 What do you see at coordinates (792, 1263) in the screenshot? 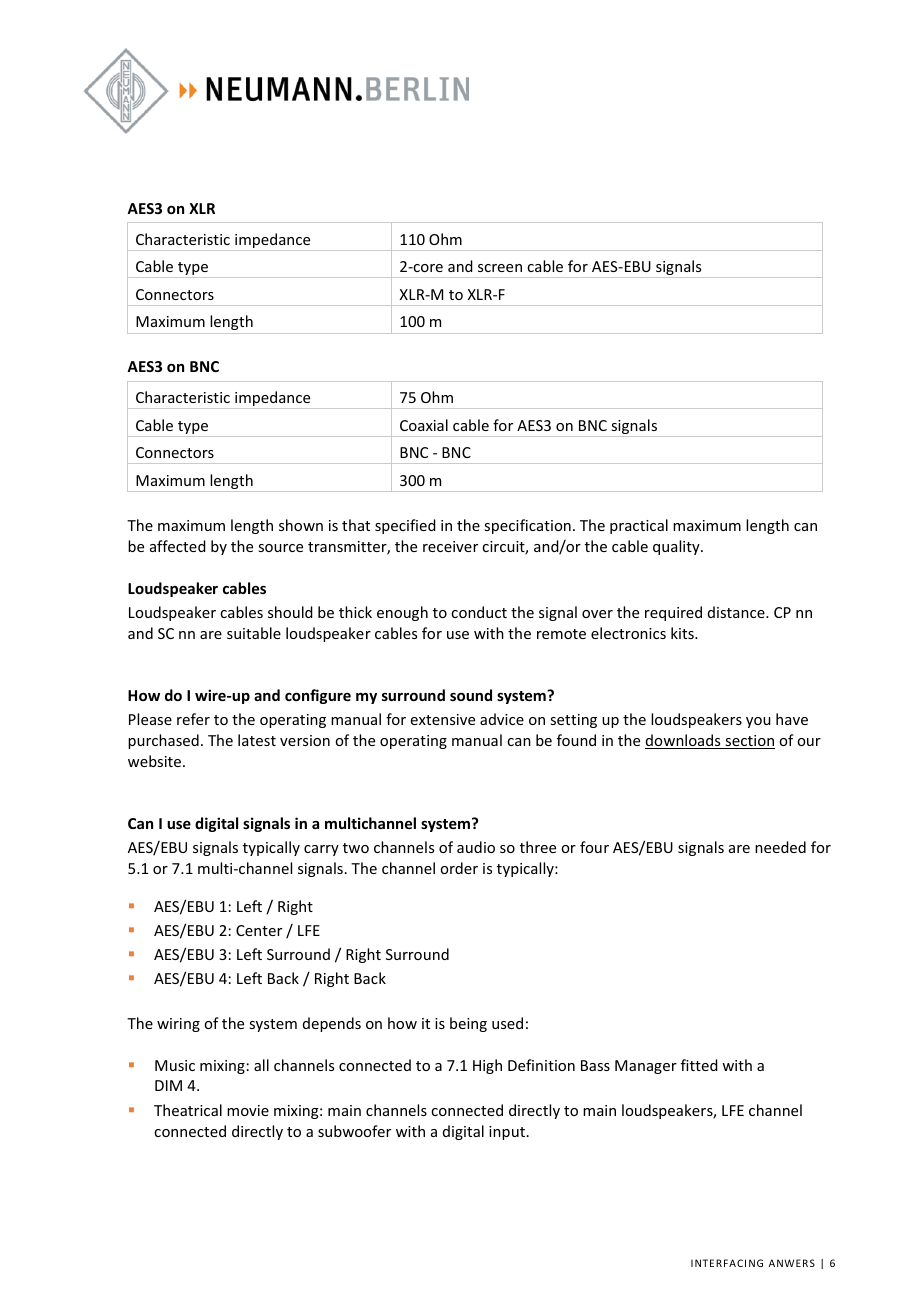
I see `ANWERS` at bounding box center [792, 1263].
